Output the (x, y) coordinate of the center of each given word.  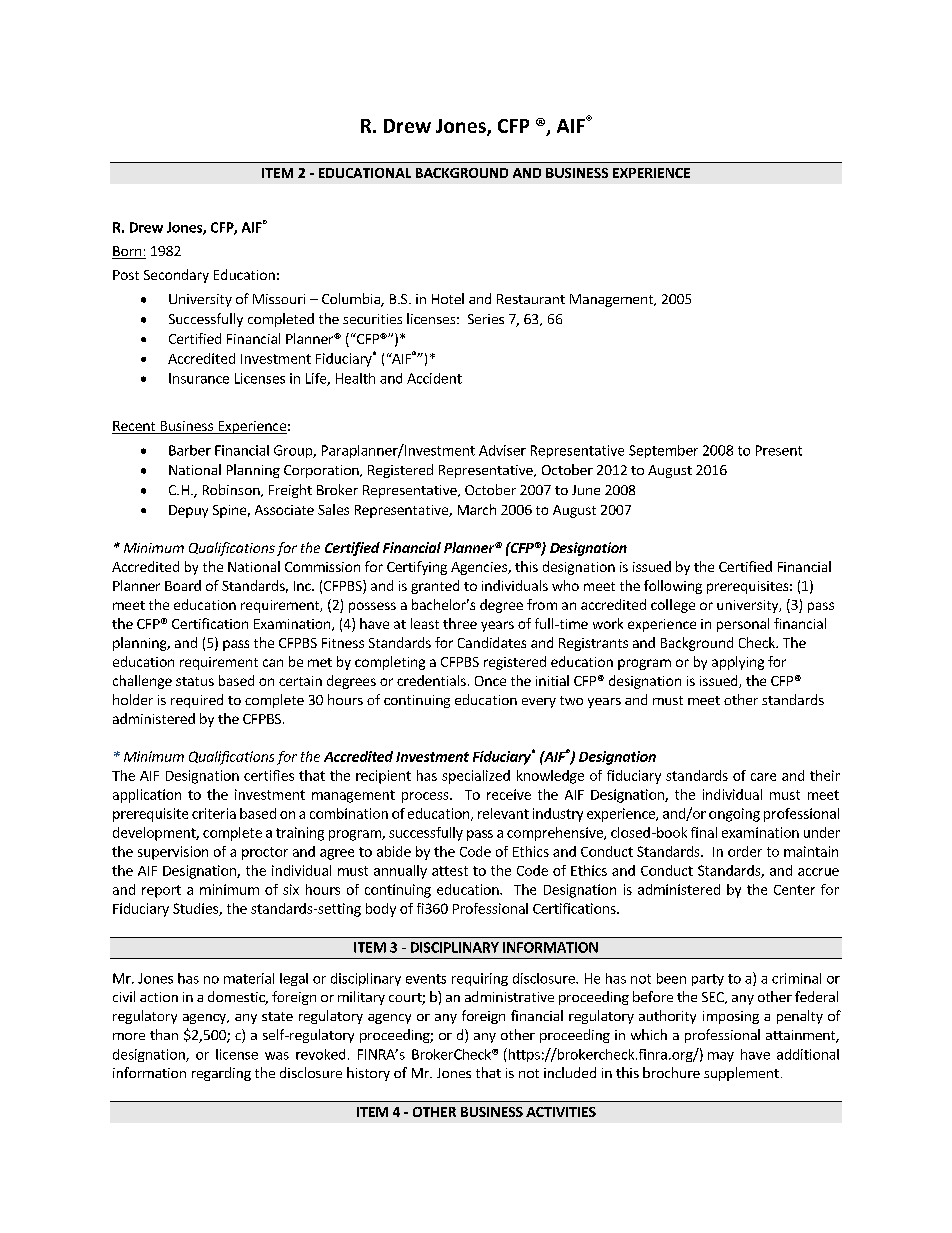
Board (183, 585)
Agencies (480, 568)
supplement (741, 1074)
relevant (503, 813)
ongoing (734, 815)
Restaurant (531, 299)
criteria (214, 813)
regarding (221, 1074)
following (673, 587)
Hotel (448, 298)
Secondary (176, 276)
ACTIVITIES (561, 1112)
